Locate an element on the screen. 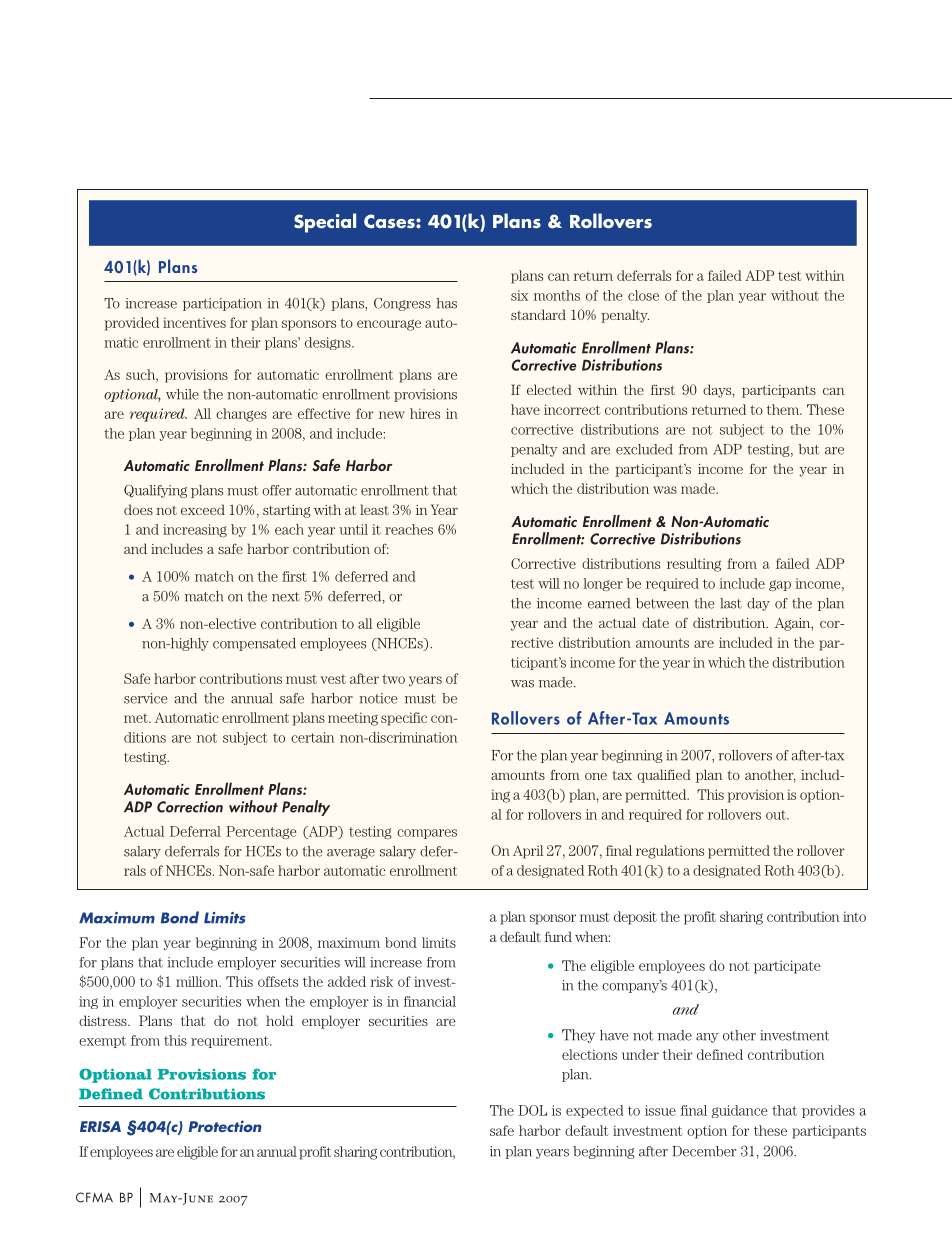  Protection is located at coordinates (225, 1126).
